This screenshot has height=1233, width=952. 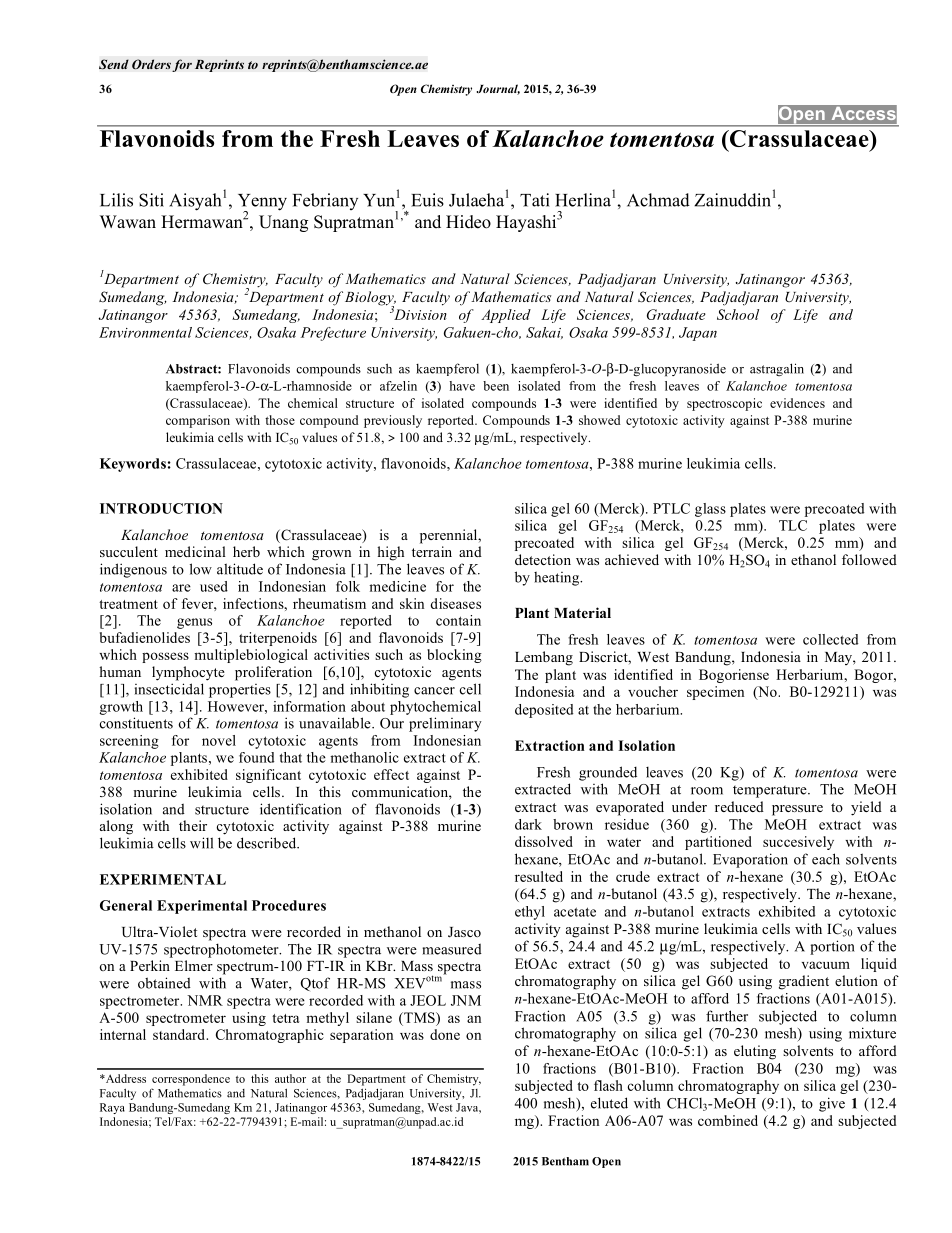 What do you see at coordinates (145, 332) in the screenshot?
I see `Environmental` at bounding box center [145, 332].
